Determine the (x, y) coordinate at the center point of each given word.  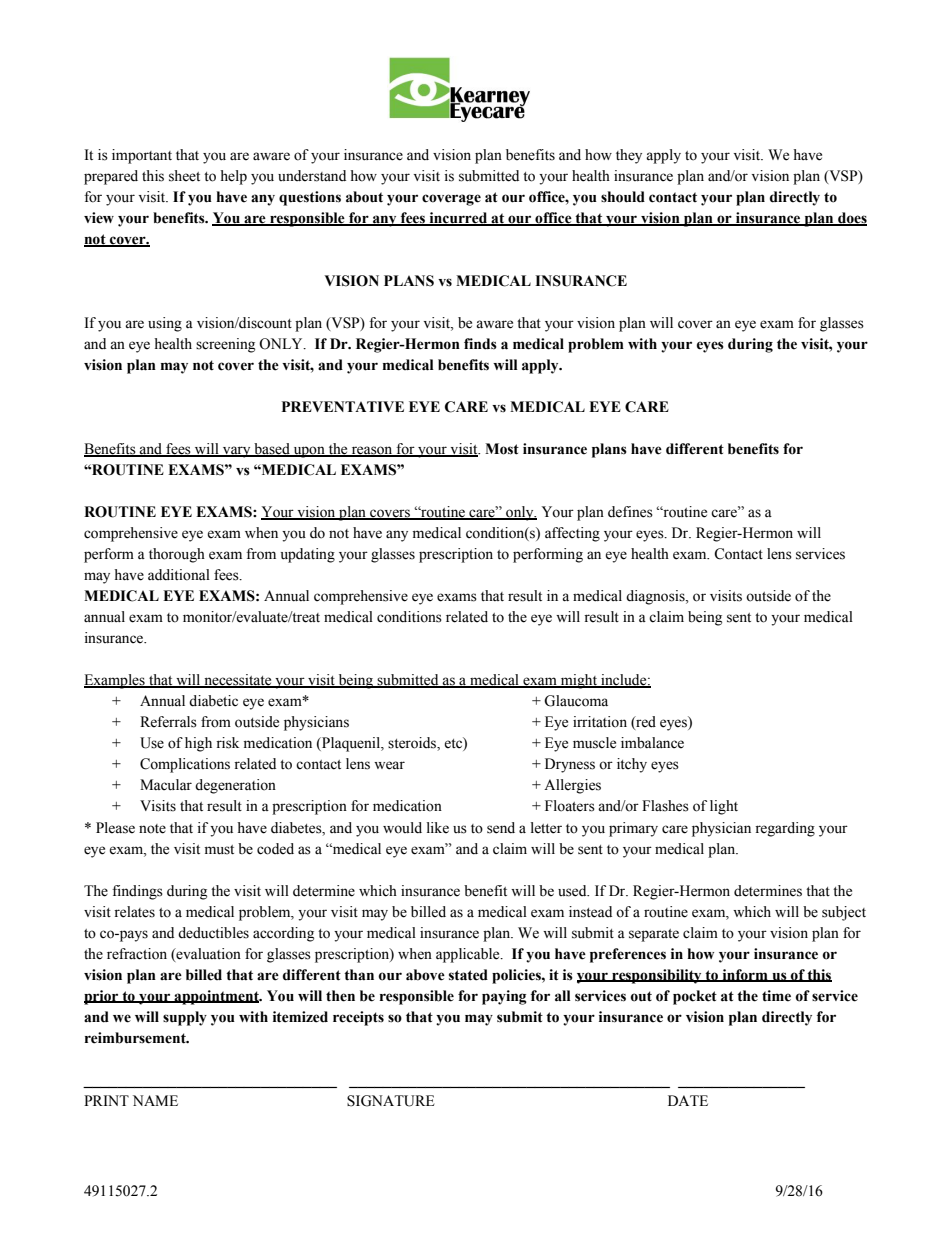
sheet (184, 176)
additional (179, 575)
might (579, 681)
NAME (155, 1100)
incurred (458, 219)
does (851, 219)
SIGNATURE (391, 1101)
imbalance (652, 743)
